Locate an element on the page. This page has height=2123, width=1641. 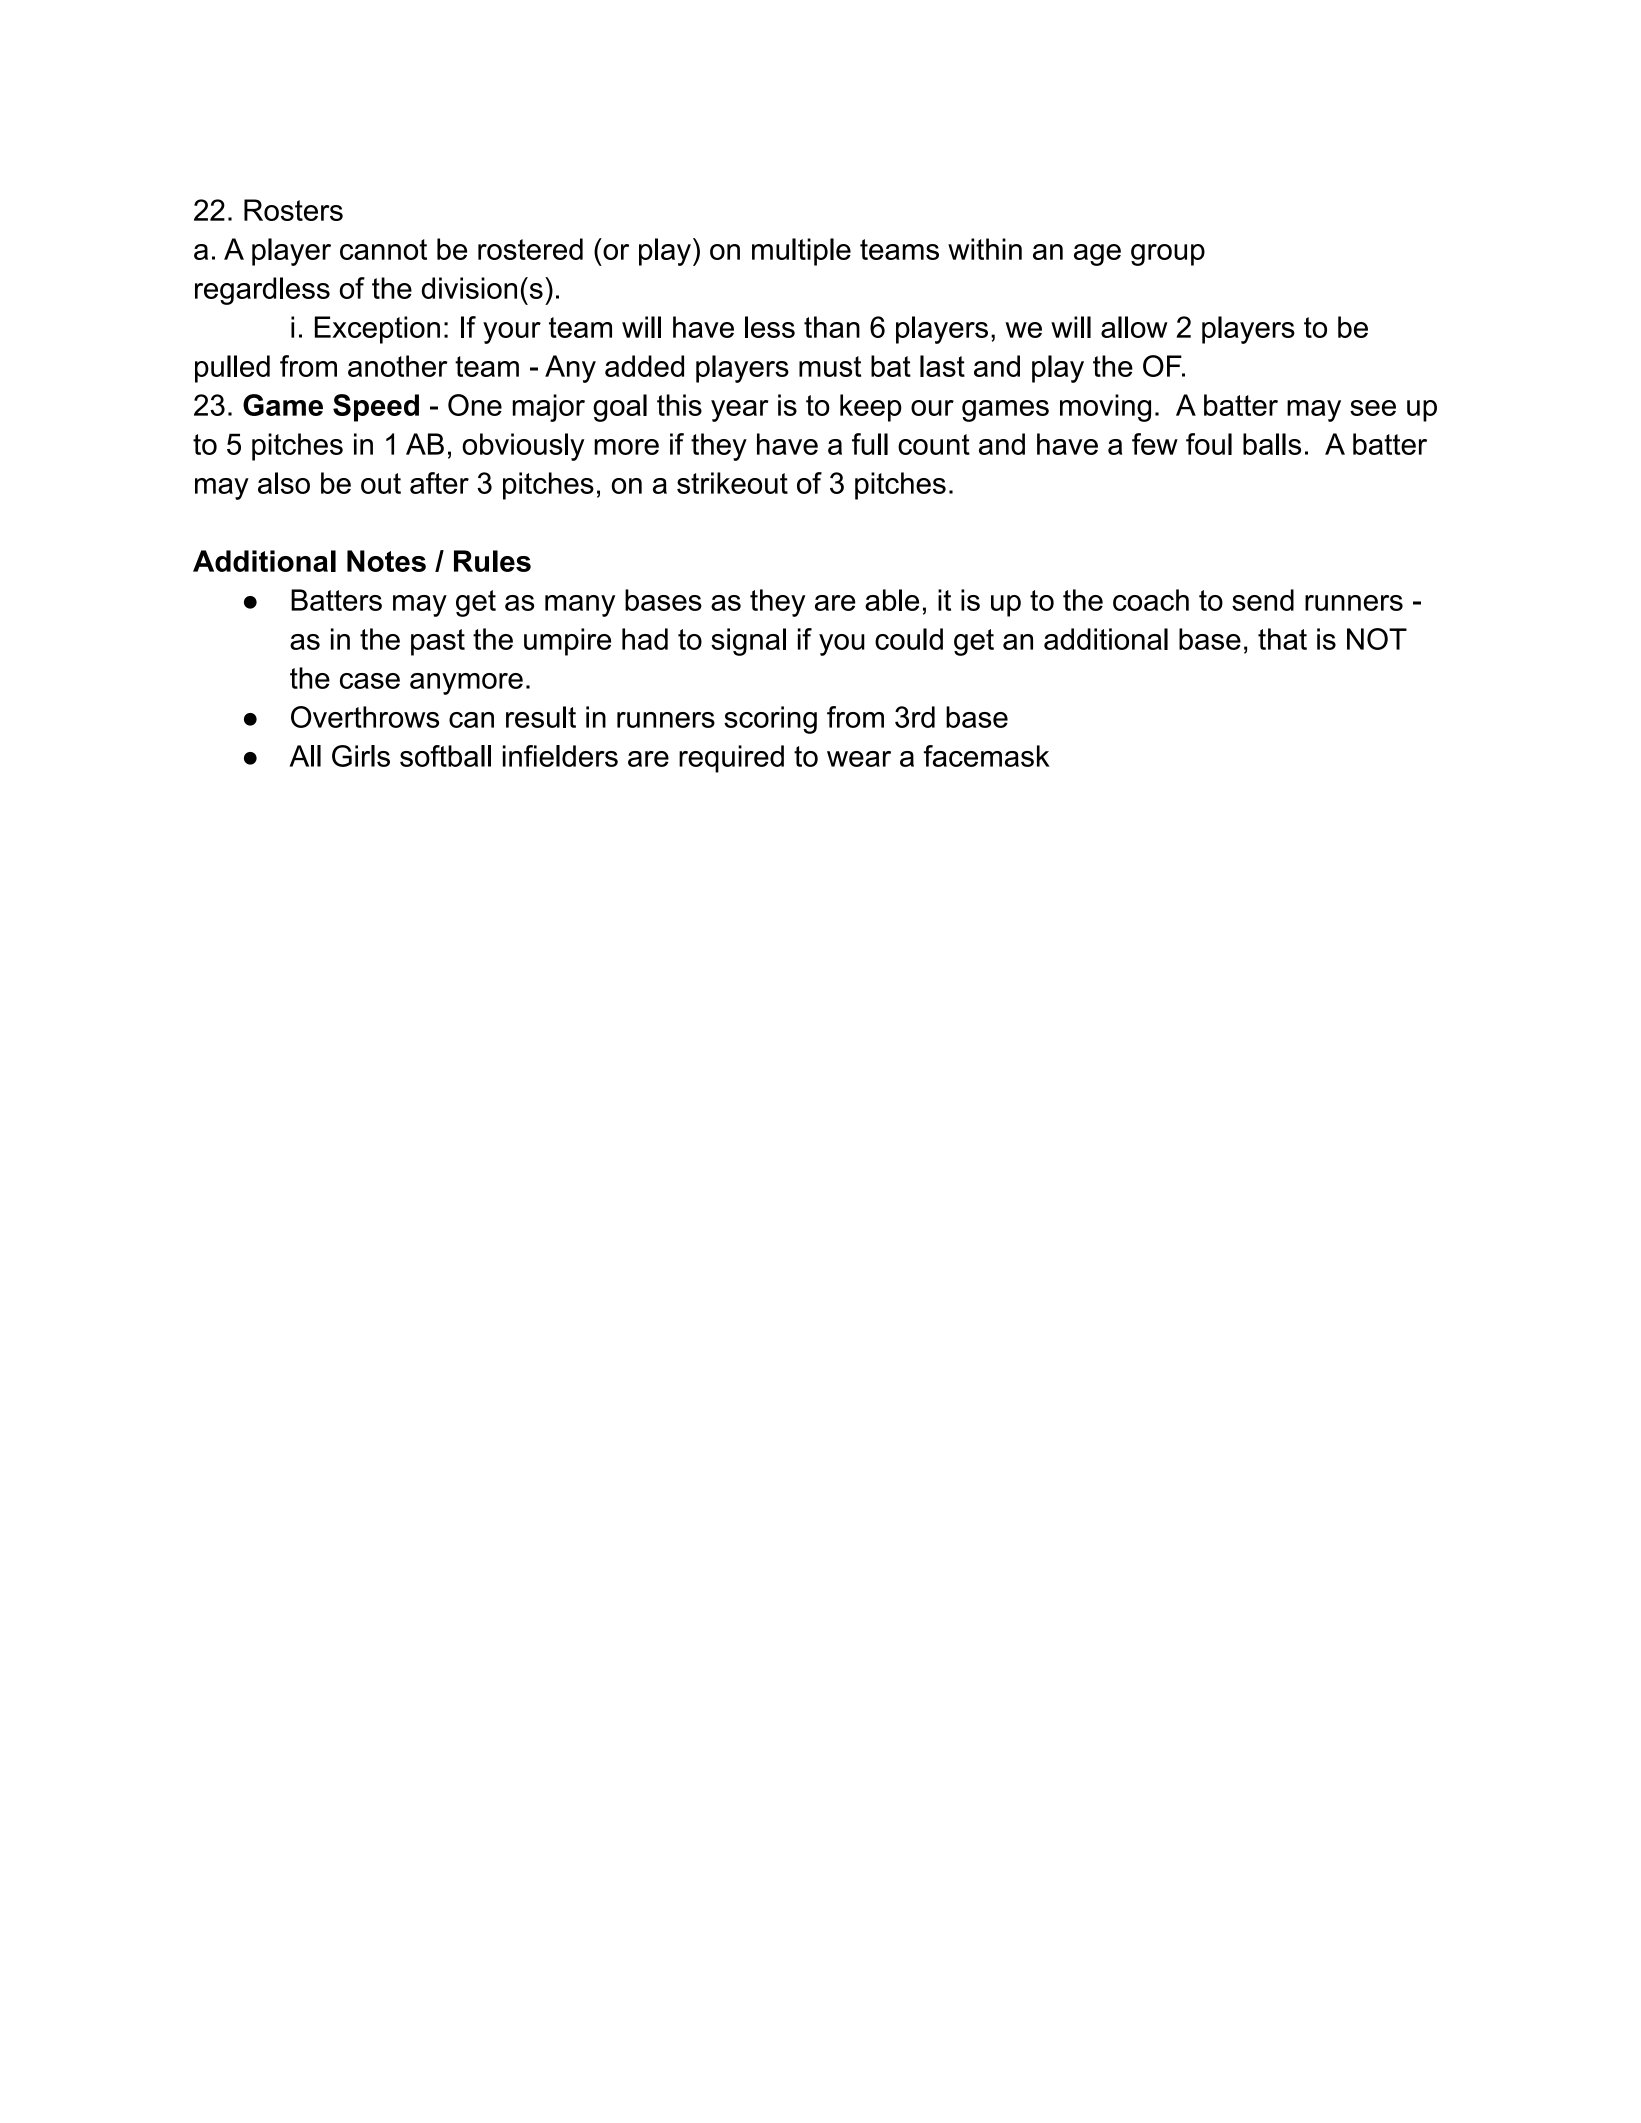
multiple is located at coordinates (801, 252).
